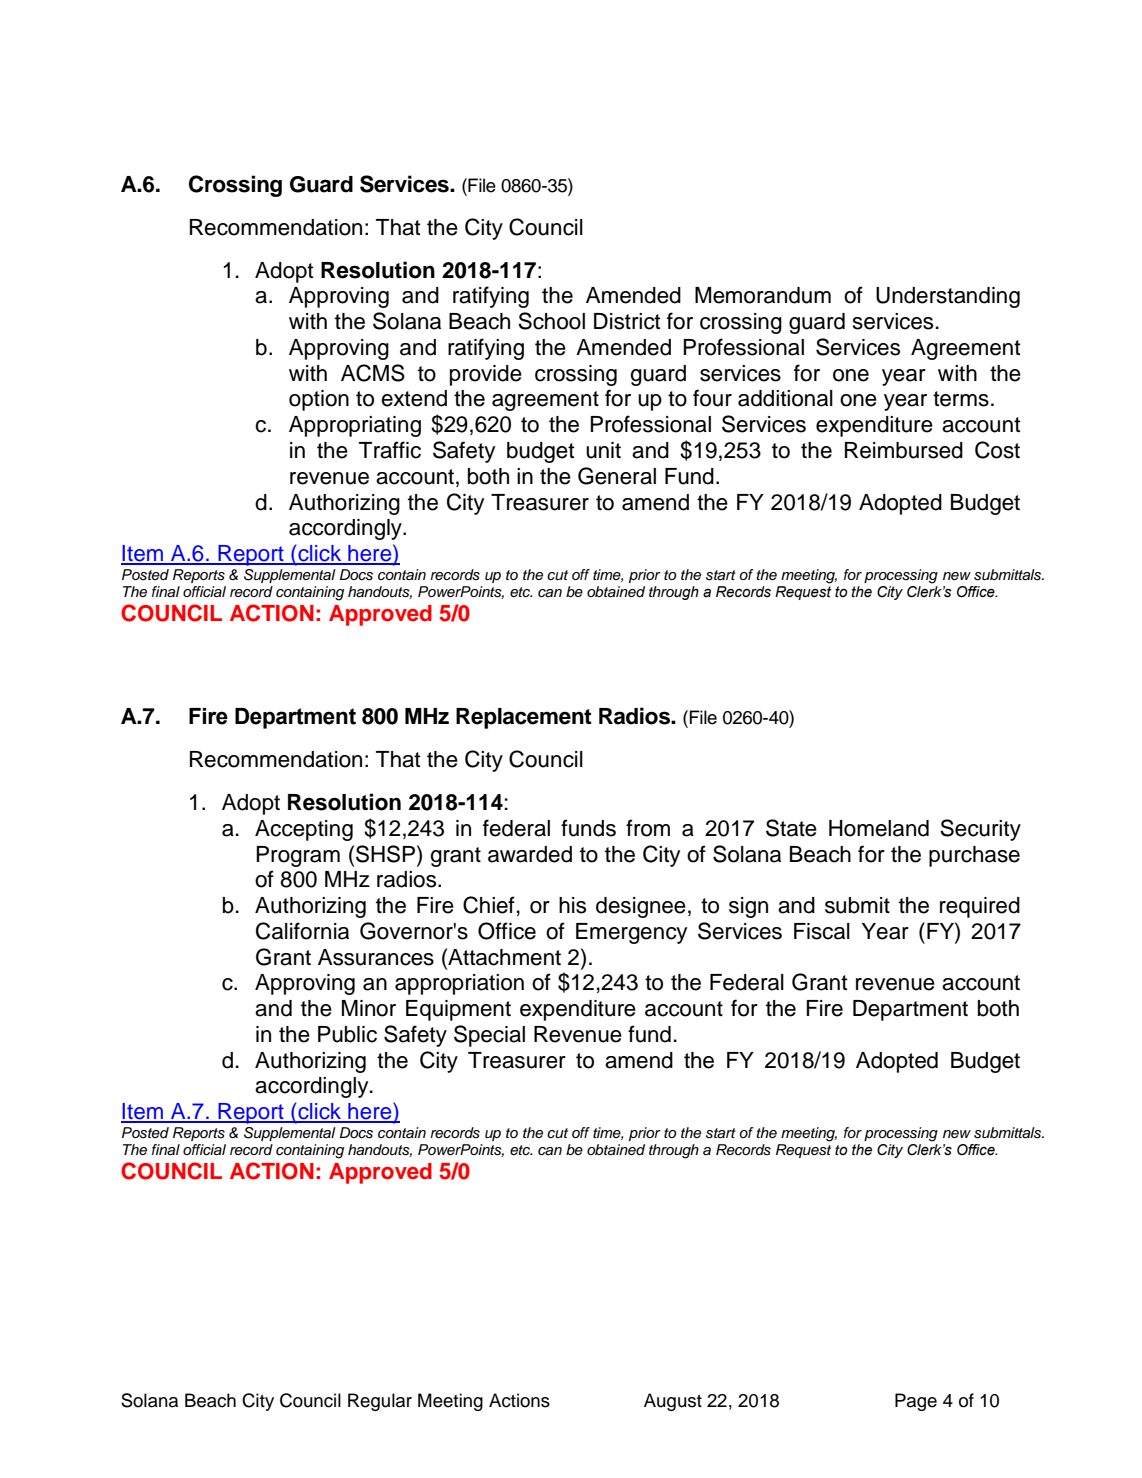 Image resolution: width=1142 pixels, height=1478 pixels. What do you see at coordinates (879, 828) in the screenshot?
I see `Homeland` at bounding box center [879, 828].
